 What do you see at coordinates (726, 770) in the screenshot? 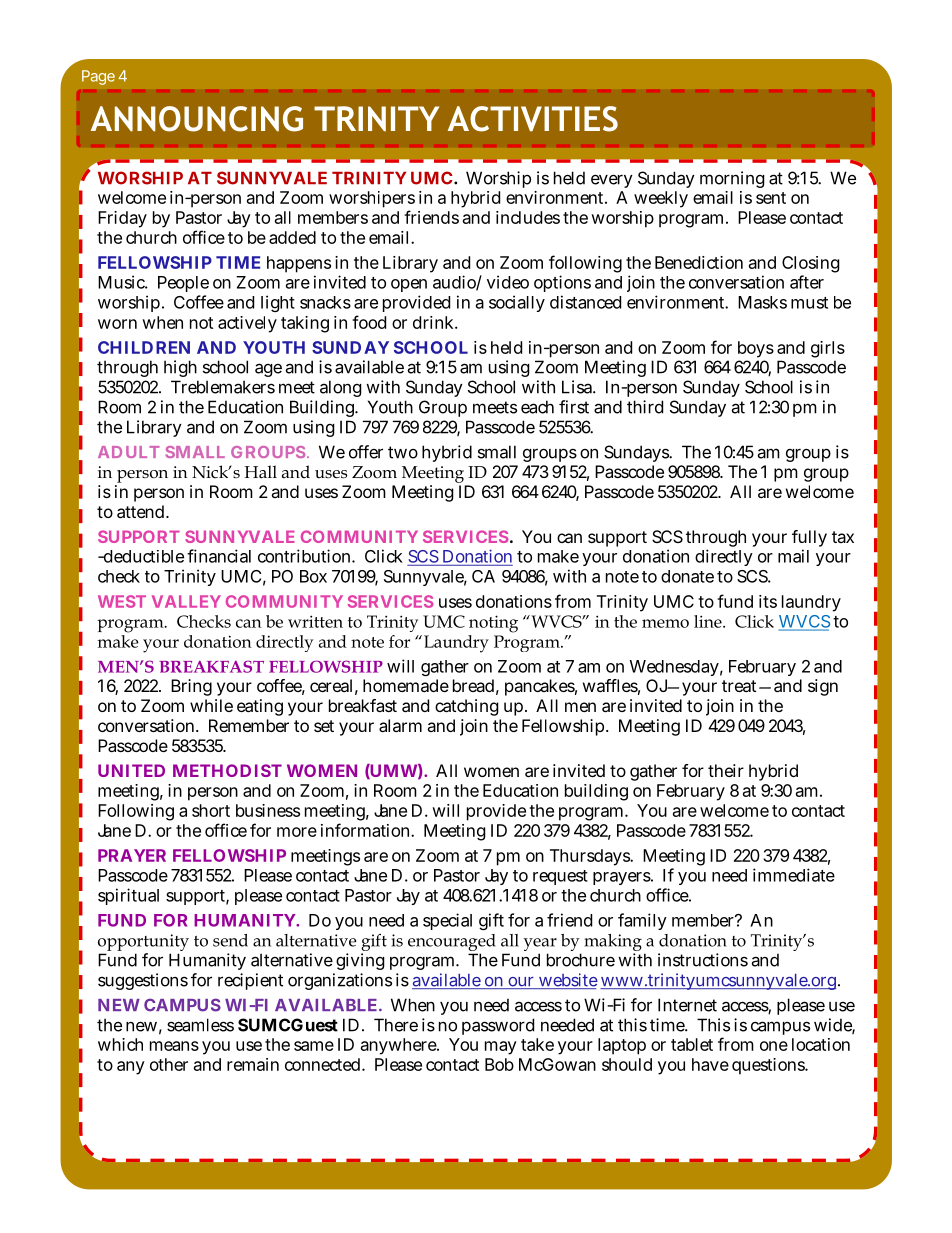
I see `their` at bounding box center [726, 770].
